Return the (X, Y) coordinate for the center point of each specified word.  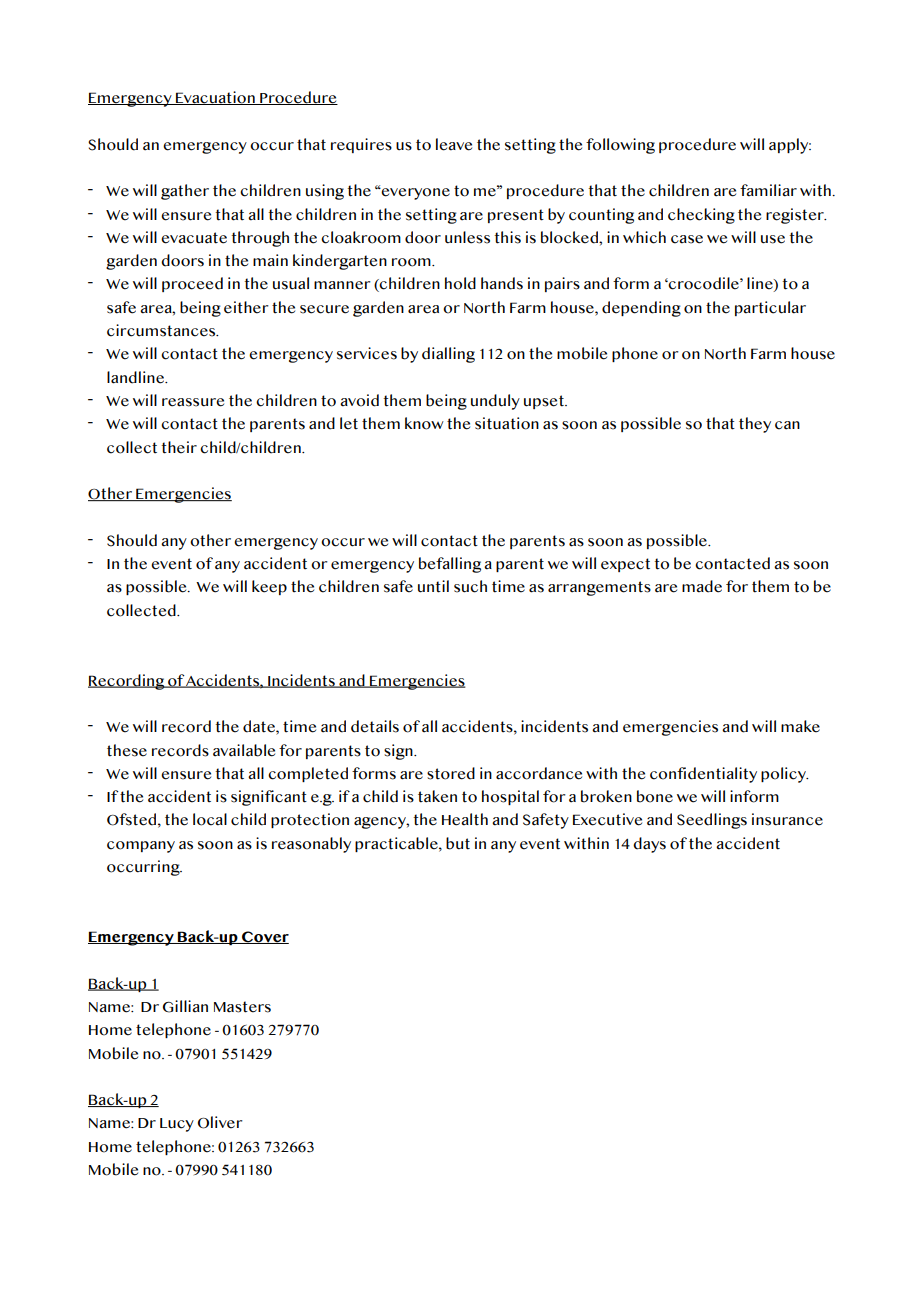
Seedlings (712, 821)
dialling (448, 355)
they (755, 425)
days (649, 845)
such (470, 586)
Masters (242, 1007)
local (210, 819)
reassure (193, 402)
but (458, 843)
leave (454, 144)
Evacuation (215, 98)
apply (790, 146)
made (702, 586)
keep (269, 587)
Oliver (220, 1122)
